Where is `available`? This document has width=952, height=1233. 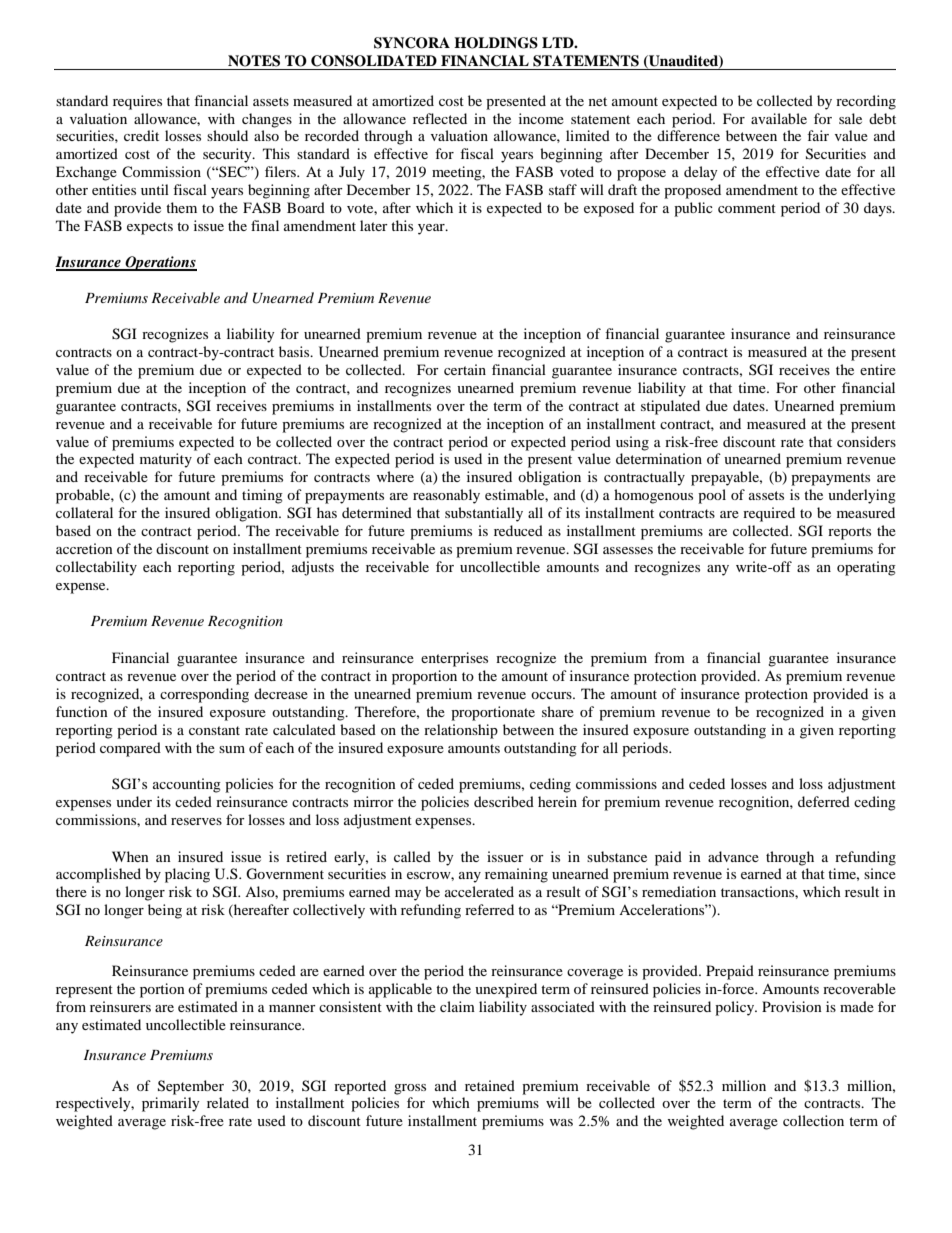 available is located at coordinates (779, 118).
